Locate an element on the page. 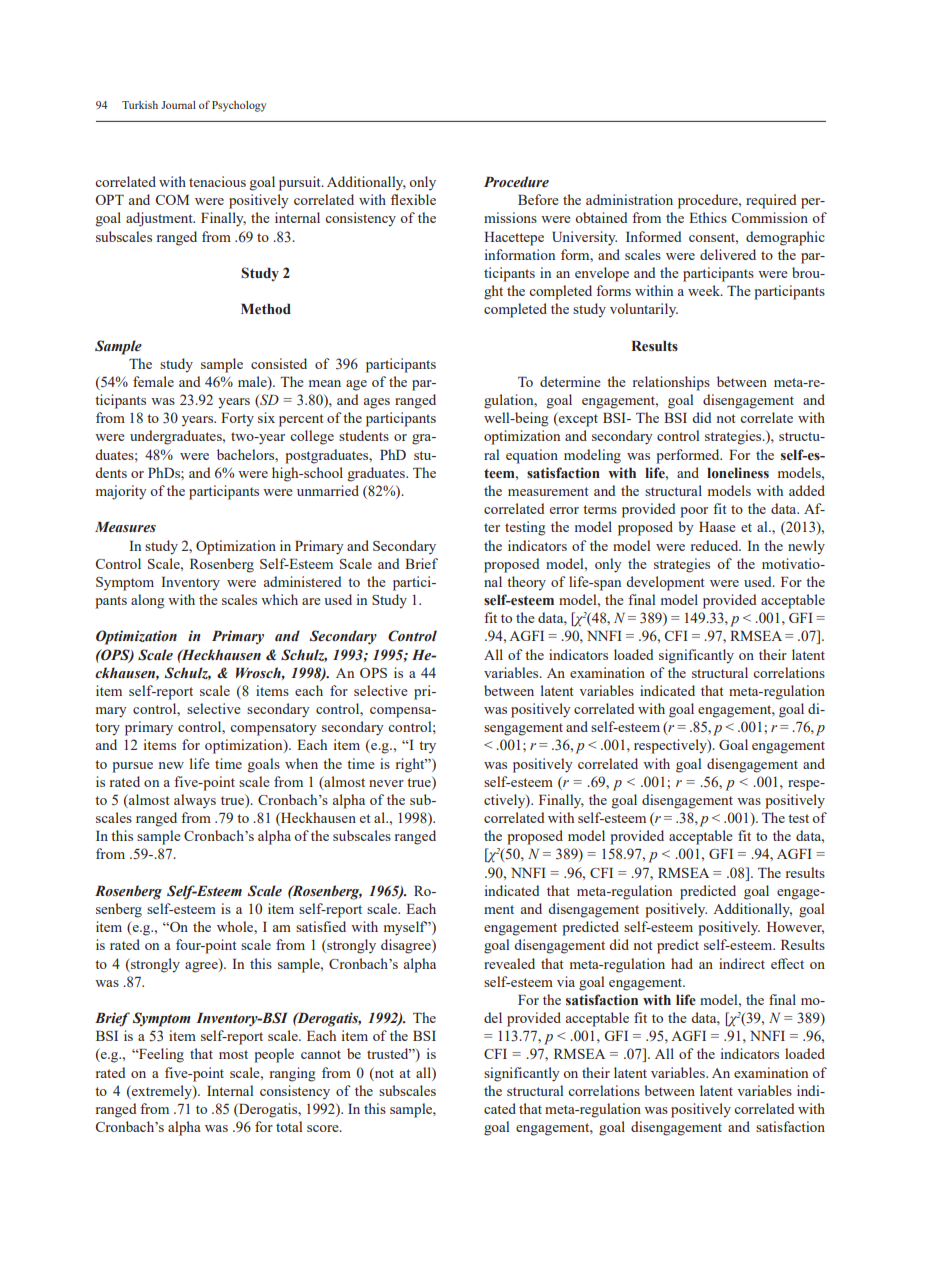 This document has height=1288, width=930. Forty is located at coordinates (237, 420).
